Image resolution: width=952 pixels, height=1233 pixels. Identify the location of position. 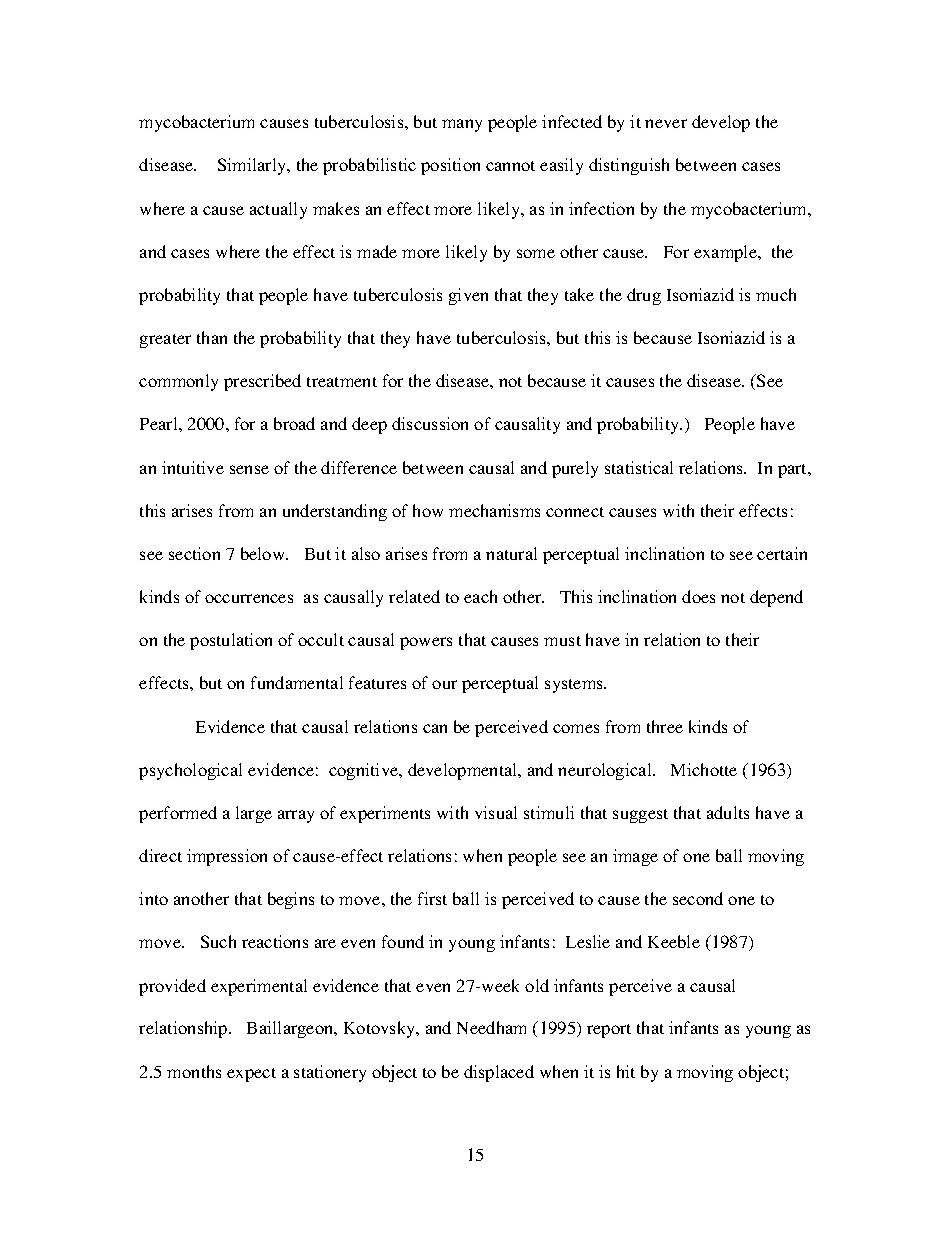
(450, 166).
